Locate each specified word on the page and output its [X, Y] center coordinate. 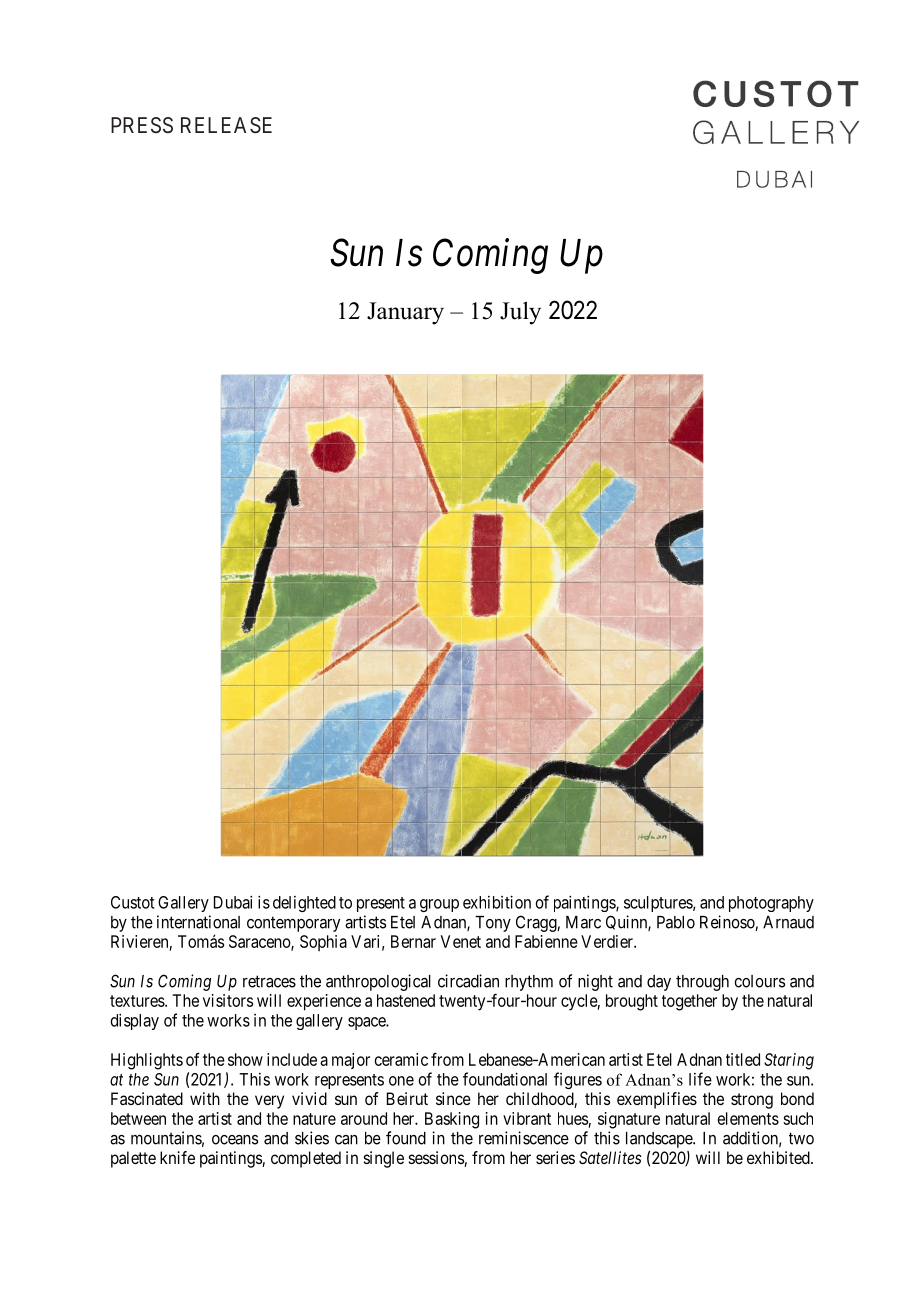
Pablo [676, 922]
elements [748, 1118]
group [439, 905]
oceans [235, 1140]
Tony [493, 924]
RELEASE [226, 125]
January [405, 313]
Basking [452, 1120]
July [520, 313]
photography [771, 904]
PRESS [142, 125]
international [198, 922]
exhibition [497, 902]
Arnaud [788, 922]
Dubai [233, 902]
